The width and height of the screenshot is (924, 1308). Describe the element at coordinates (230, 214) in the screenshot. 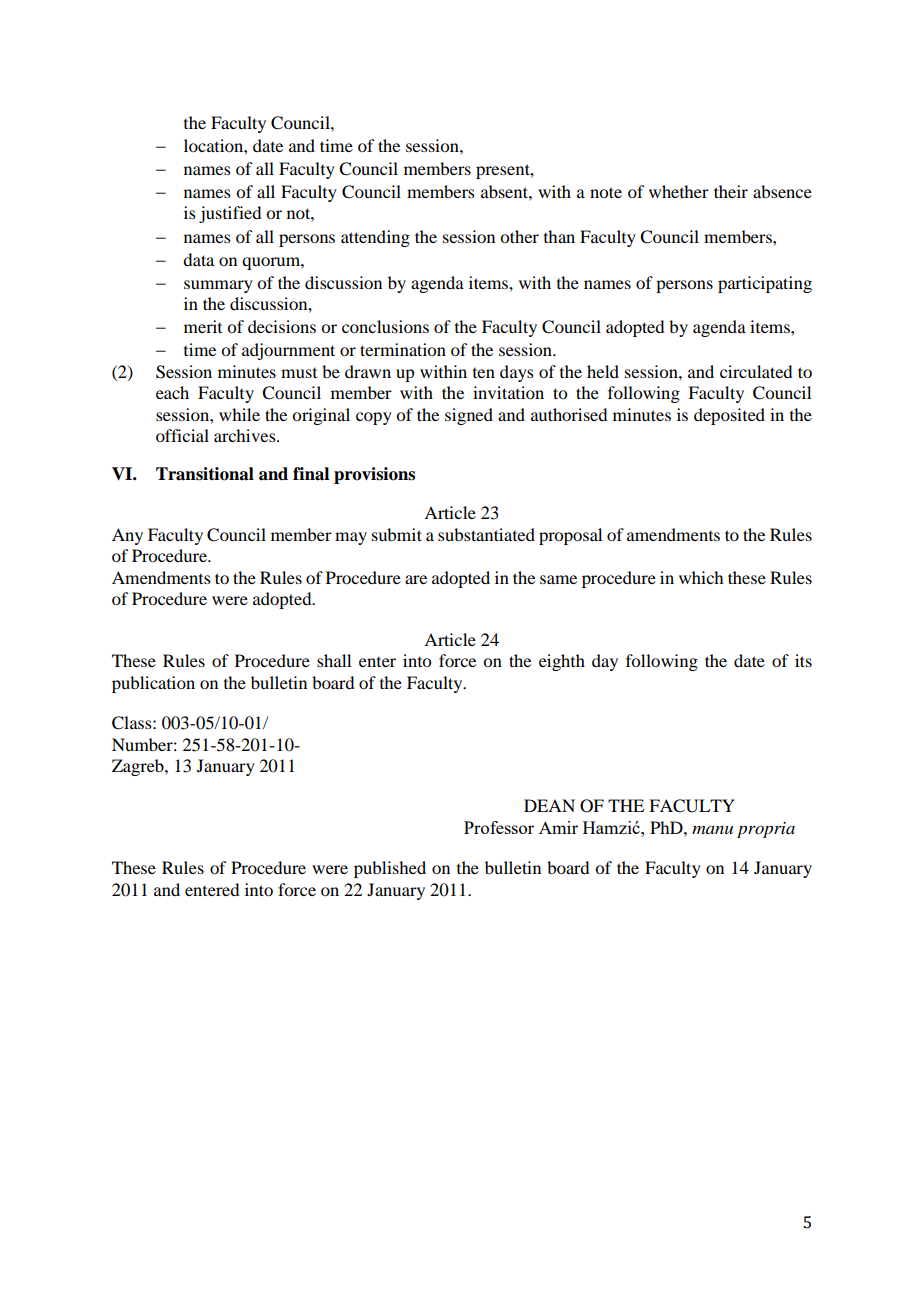

I see `justified` at that location.
